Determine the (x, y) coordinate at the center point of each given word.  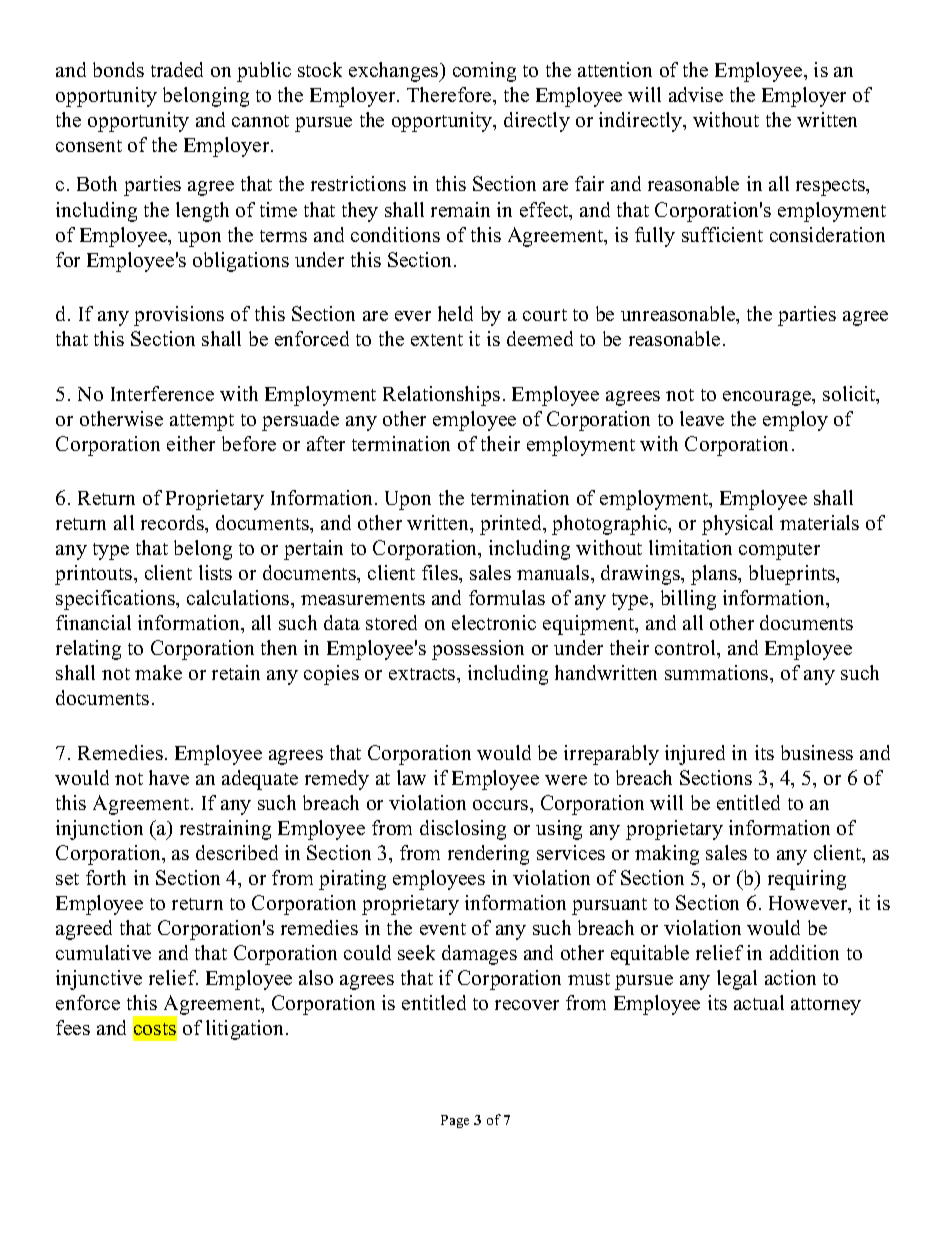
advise (696, 94)
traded (177, 69)
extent (437, 340)
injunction (99, 830)
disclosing (463, 830)
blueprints (793, 575)
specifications (116, 600)
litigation (246, 1030)
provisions (179, 316)
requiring (807, 880)
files (441, 572)
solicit (850, 395)
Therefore (450, 94)
